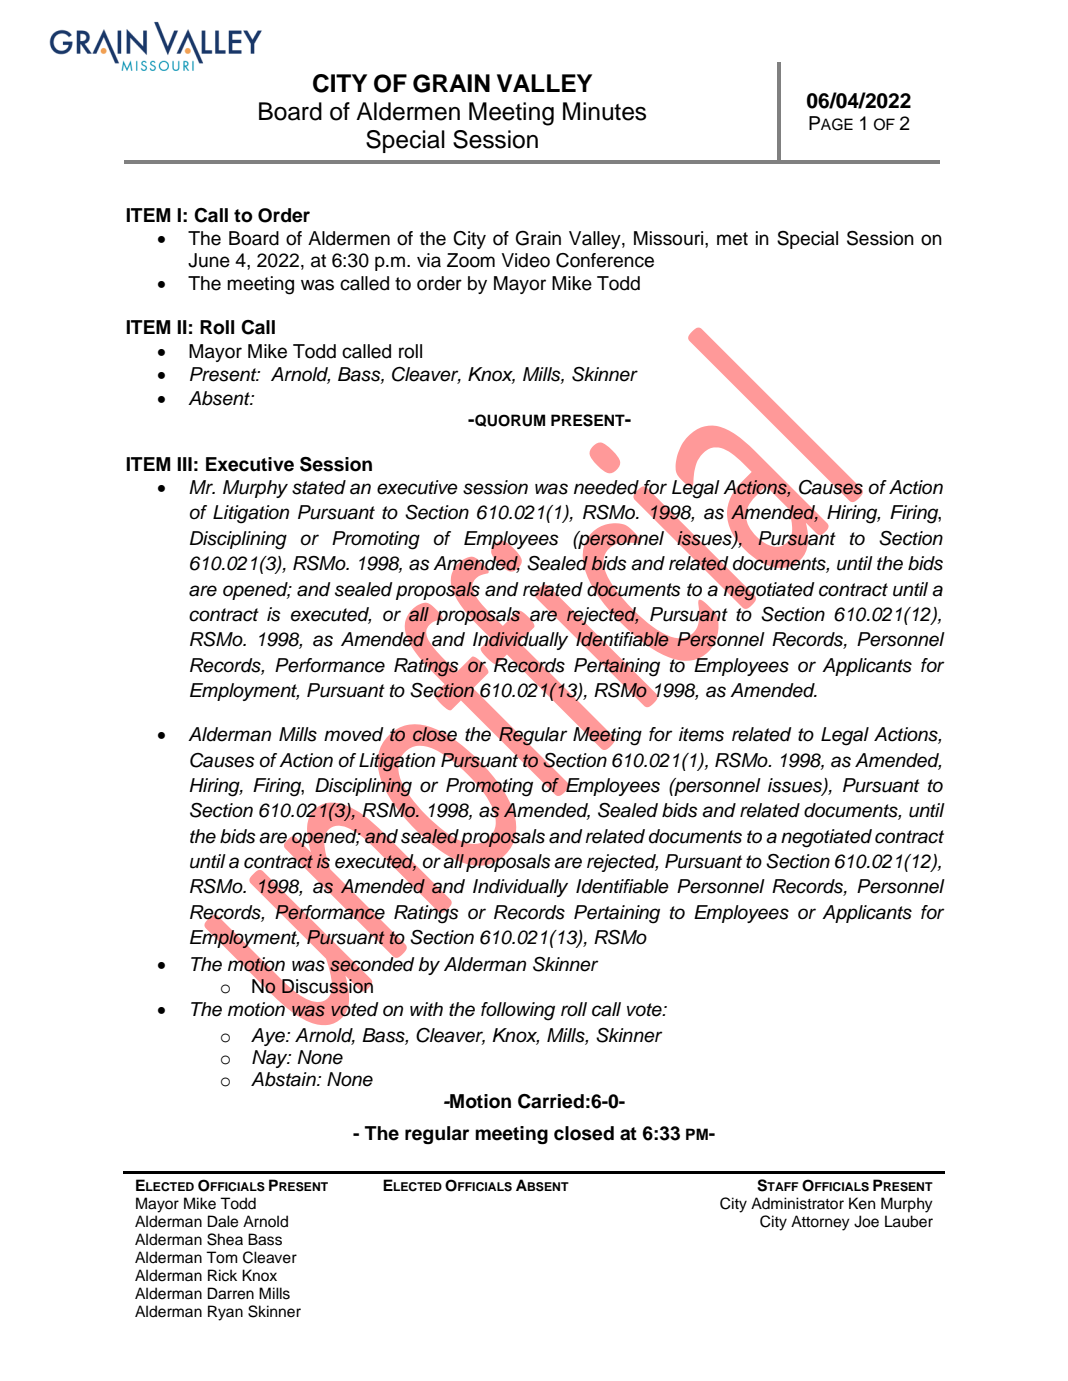  What do you see at coordinates (209, 260) in the screenshot?
I see `June` at bounding box center [209, 260].
